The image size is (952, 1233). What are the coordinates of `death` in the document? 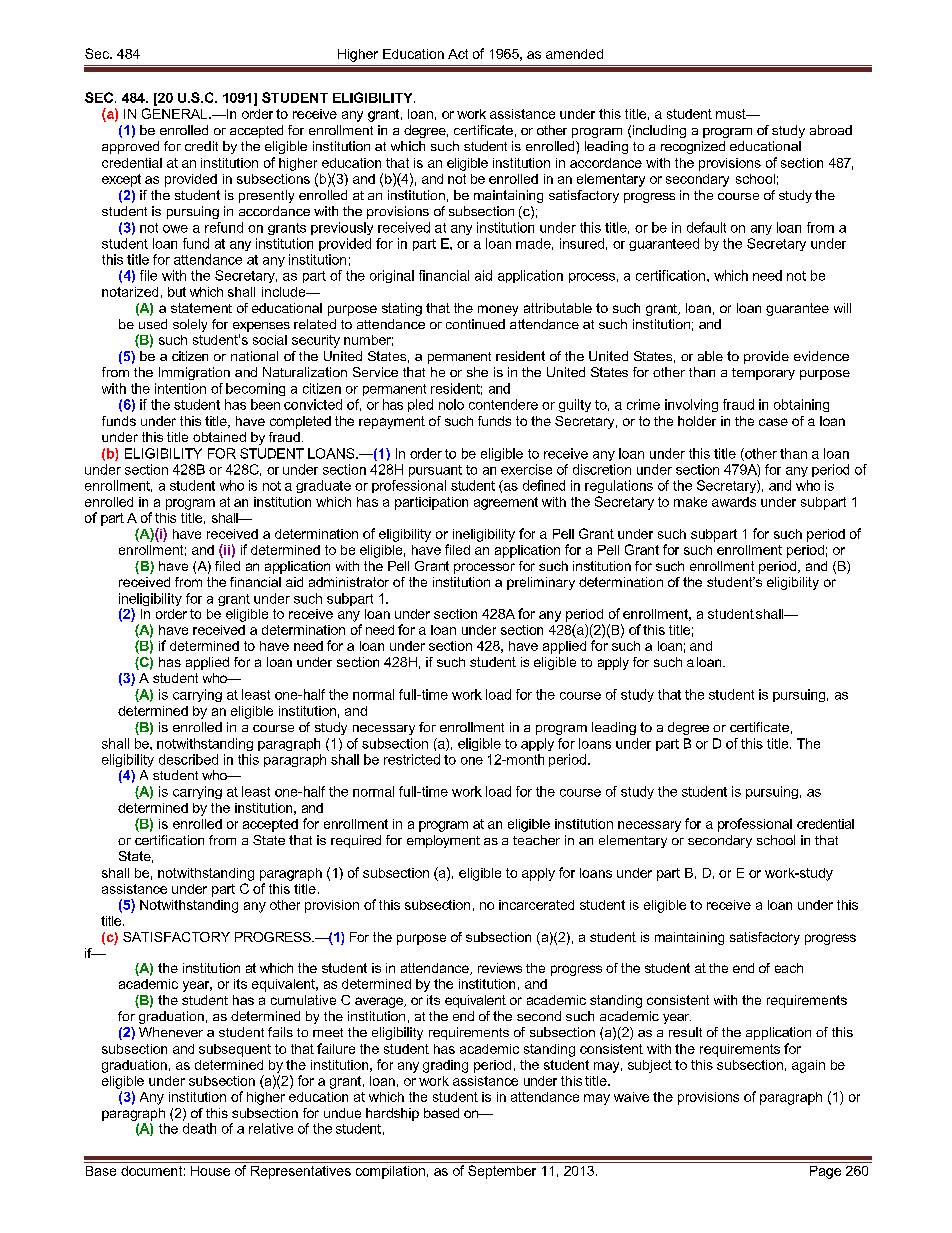 It's located at (199, 1128).
